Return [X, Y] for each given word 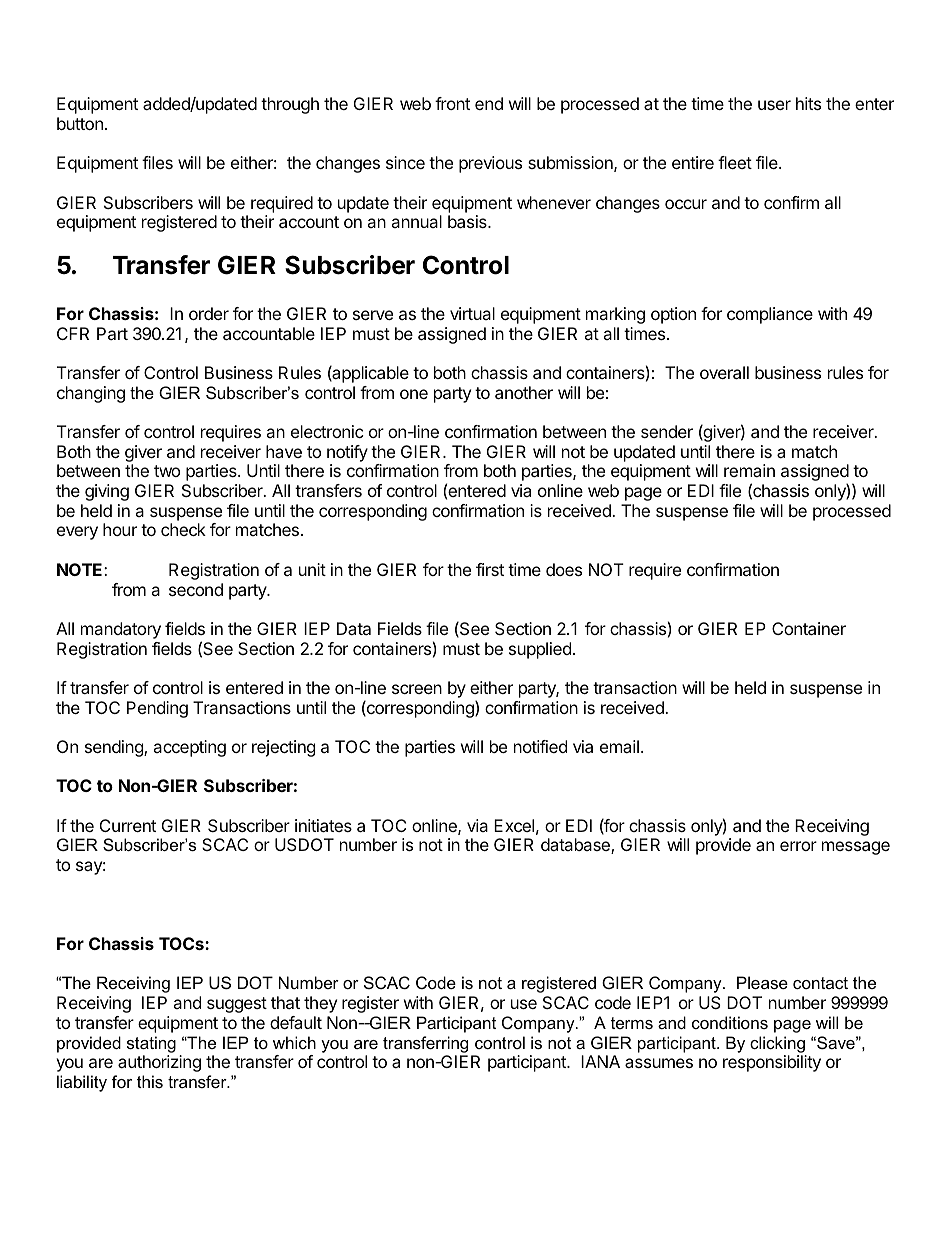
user [774, 105]
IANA [600, 1061]
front [452, 103]
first [490, 569]
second [196, 589]
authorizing [159, 1063]
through [290, 105]
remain [749, 470]
